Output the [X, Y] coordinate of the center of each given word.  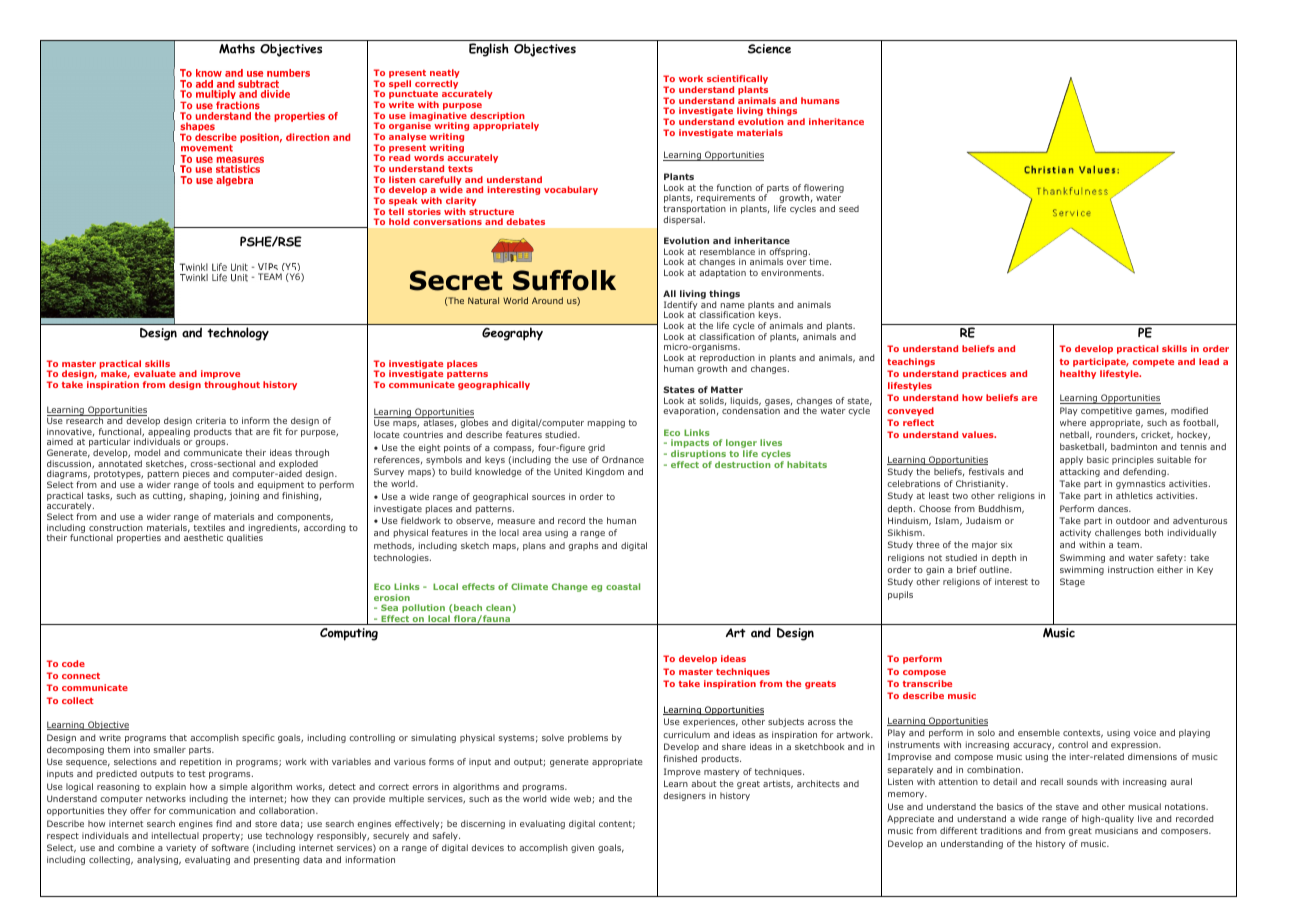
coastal [623, 586]
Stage [1072, 582]
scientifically [737, 81]
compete [1153, 363]
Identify [681, 307]
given [582, 848]
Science [769, 49]
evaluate [155, 373]
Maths [237, 48]
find [224, 823]
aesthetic [203, 537]
